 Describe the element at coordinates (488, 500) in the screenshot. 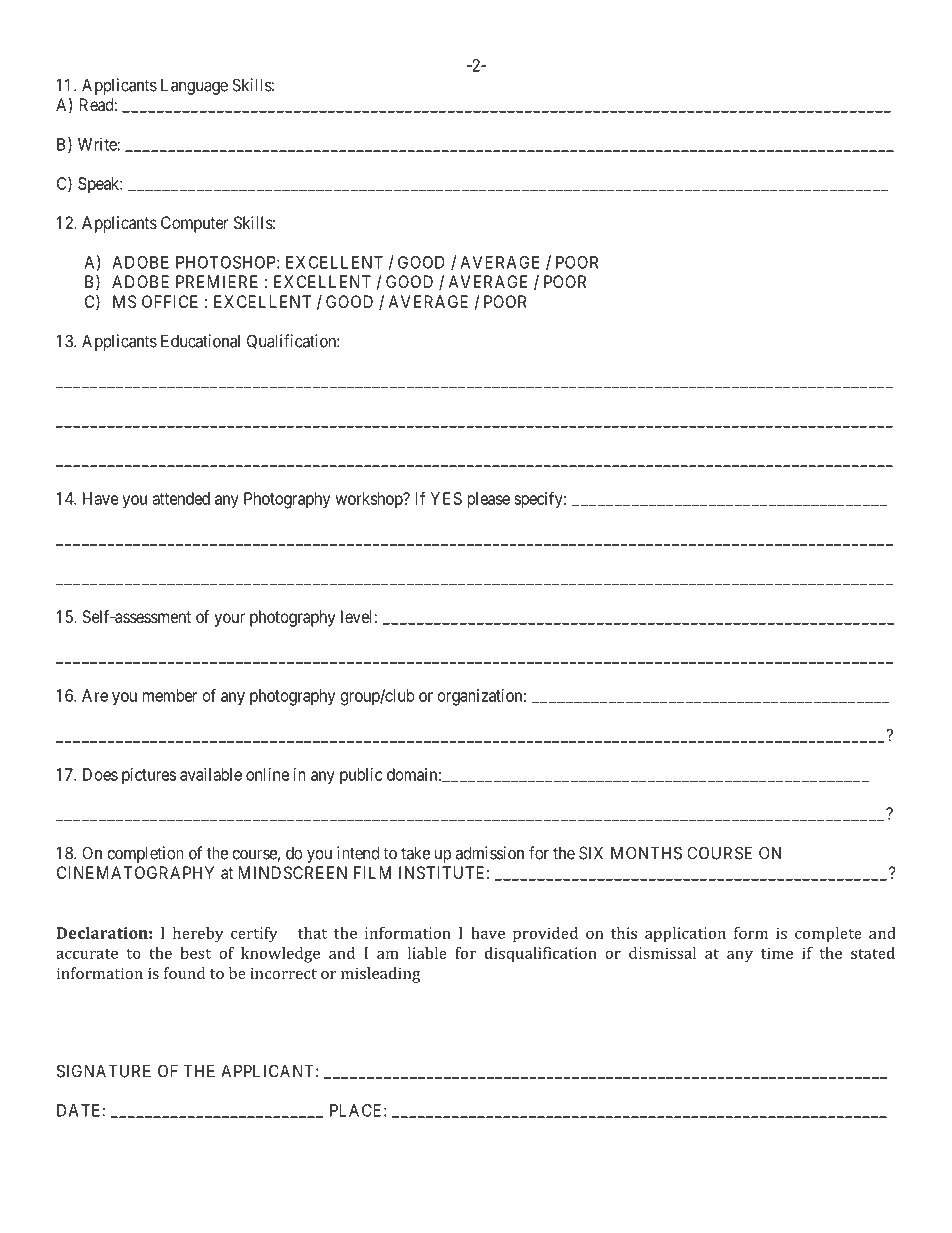

I see `please` at that location.
